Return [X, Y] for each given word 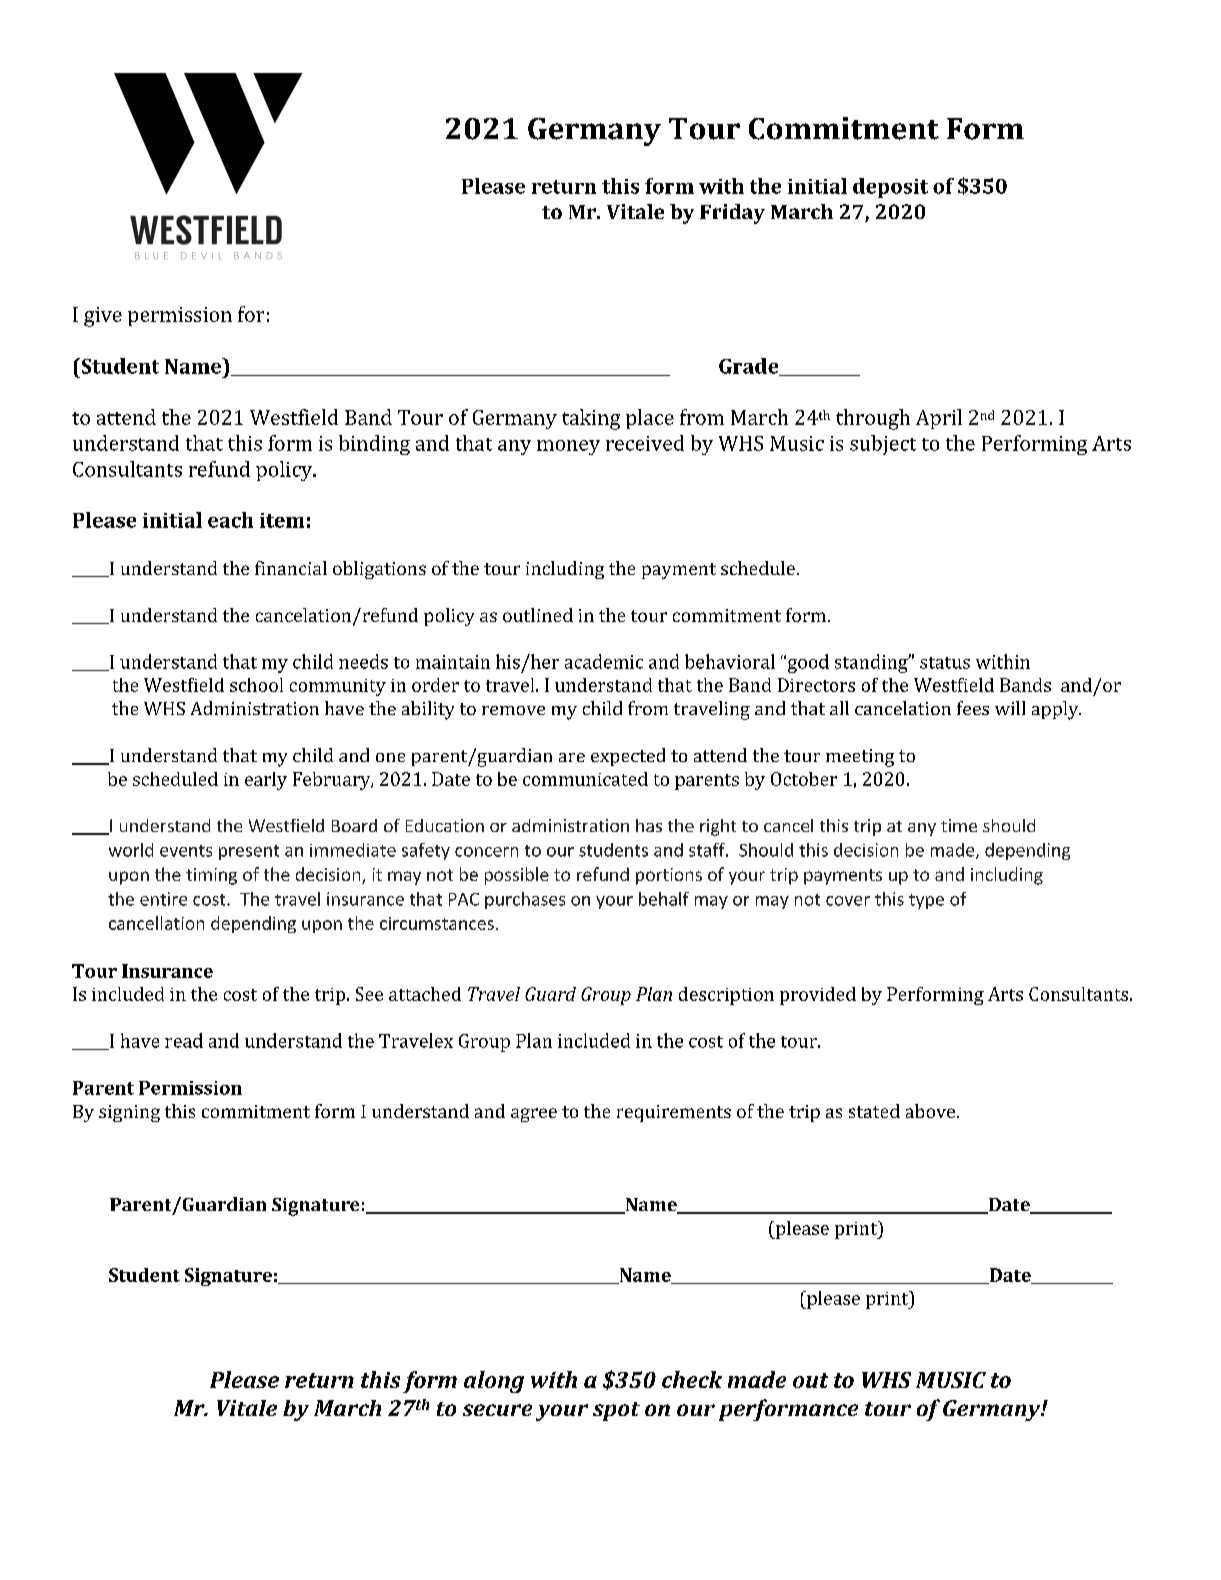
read [184, 1040]
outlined [538, 615]
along [494, 1382]
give [103, 317]
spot [616, 1411]
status [945, 663]
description [726, 996]
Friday [732, 214]
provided [818, 996]
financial [291, 568]
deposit [890, 188]
